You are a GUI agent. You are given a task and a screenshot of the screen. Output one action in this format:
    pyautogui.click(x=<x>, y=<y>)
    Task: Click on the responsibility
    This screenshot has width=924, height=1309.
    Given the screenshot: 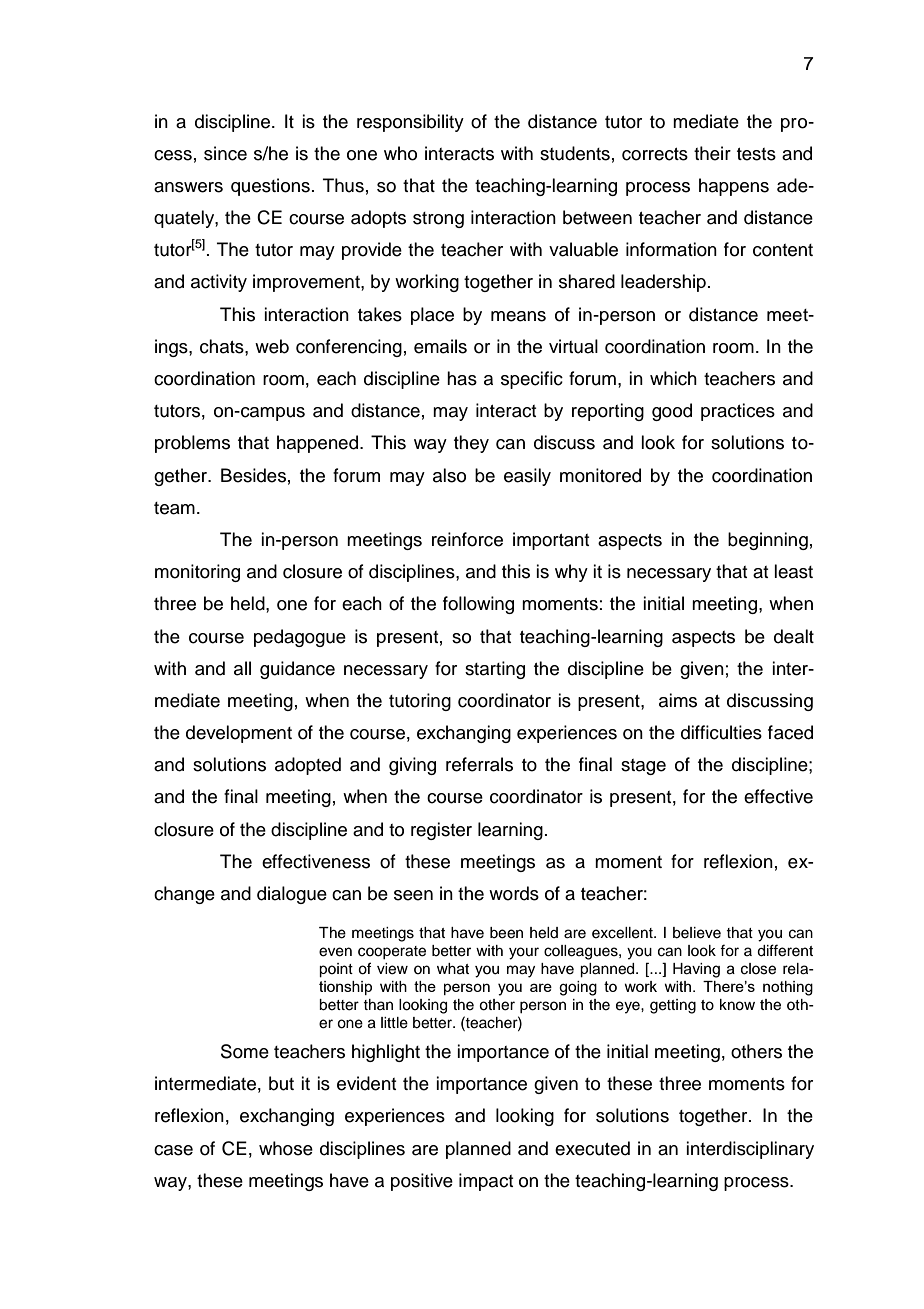 What is the action you would take?
    pyautogui.click(x=410, y=123)
